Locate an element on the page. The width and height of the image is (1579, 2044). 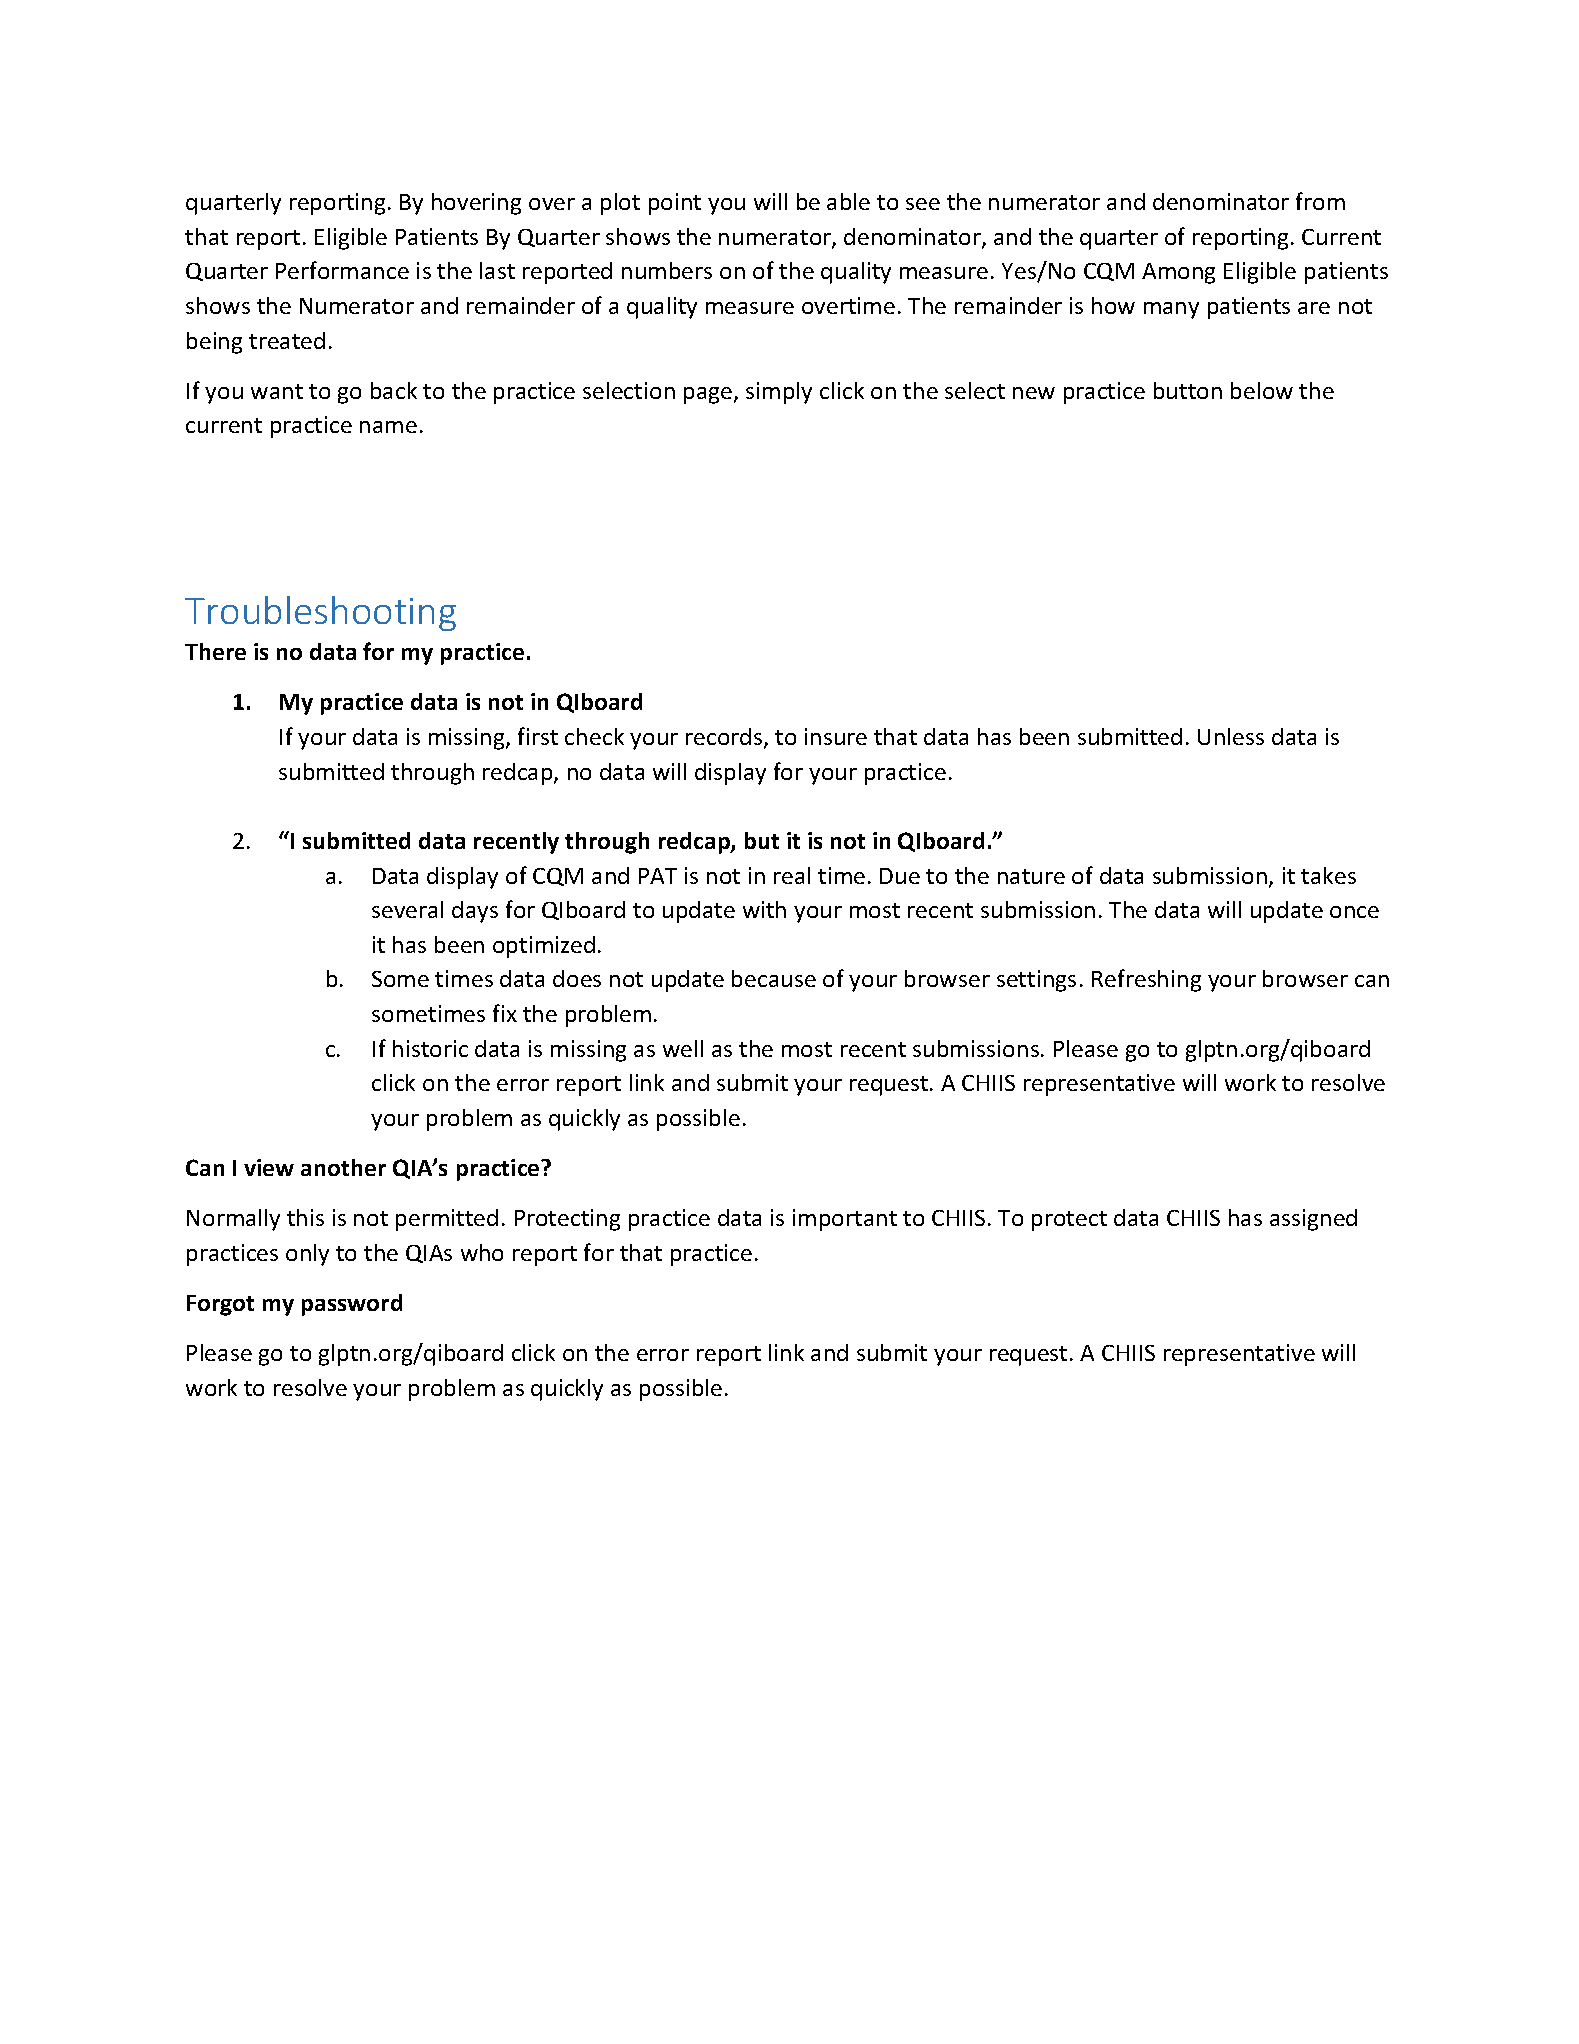
Among is located at coordinates (1178, 273).
